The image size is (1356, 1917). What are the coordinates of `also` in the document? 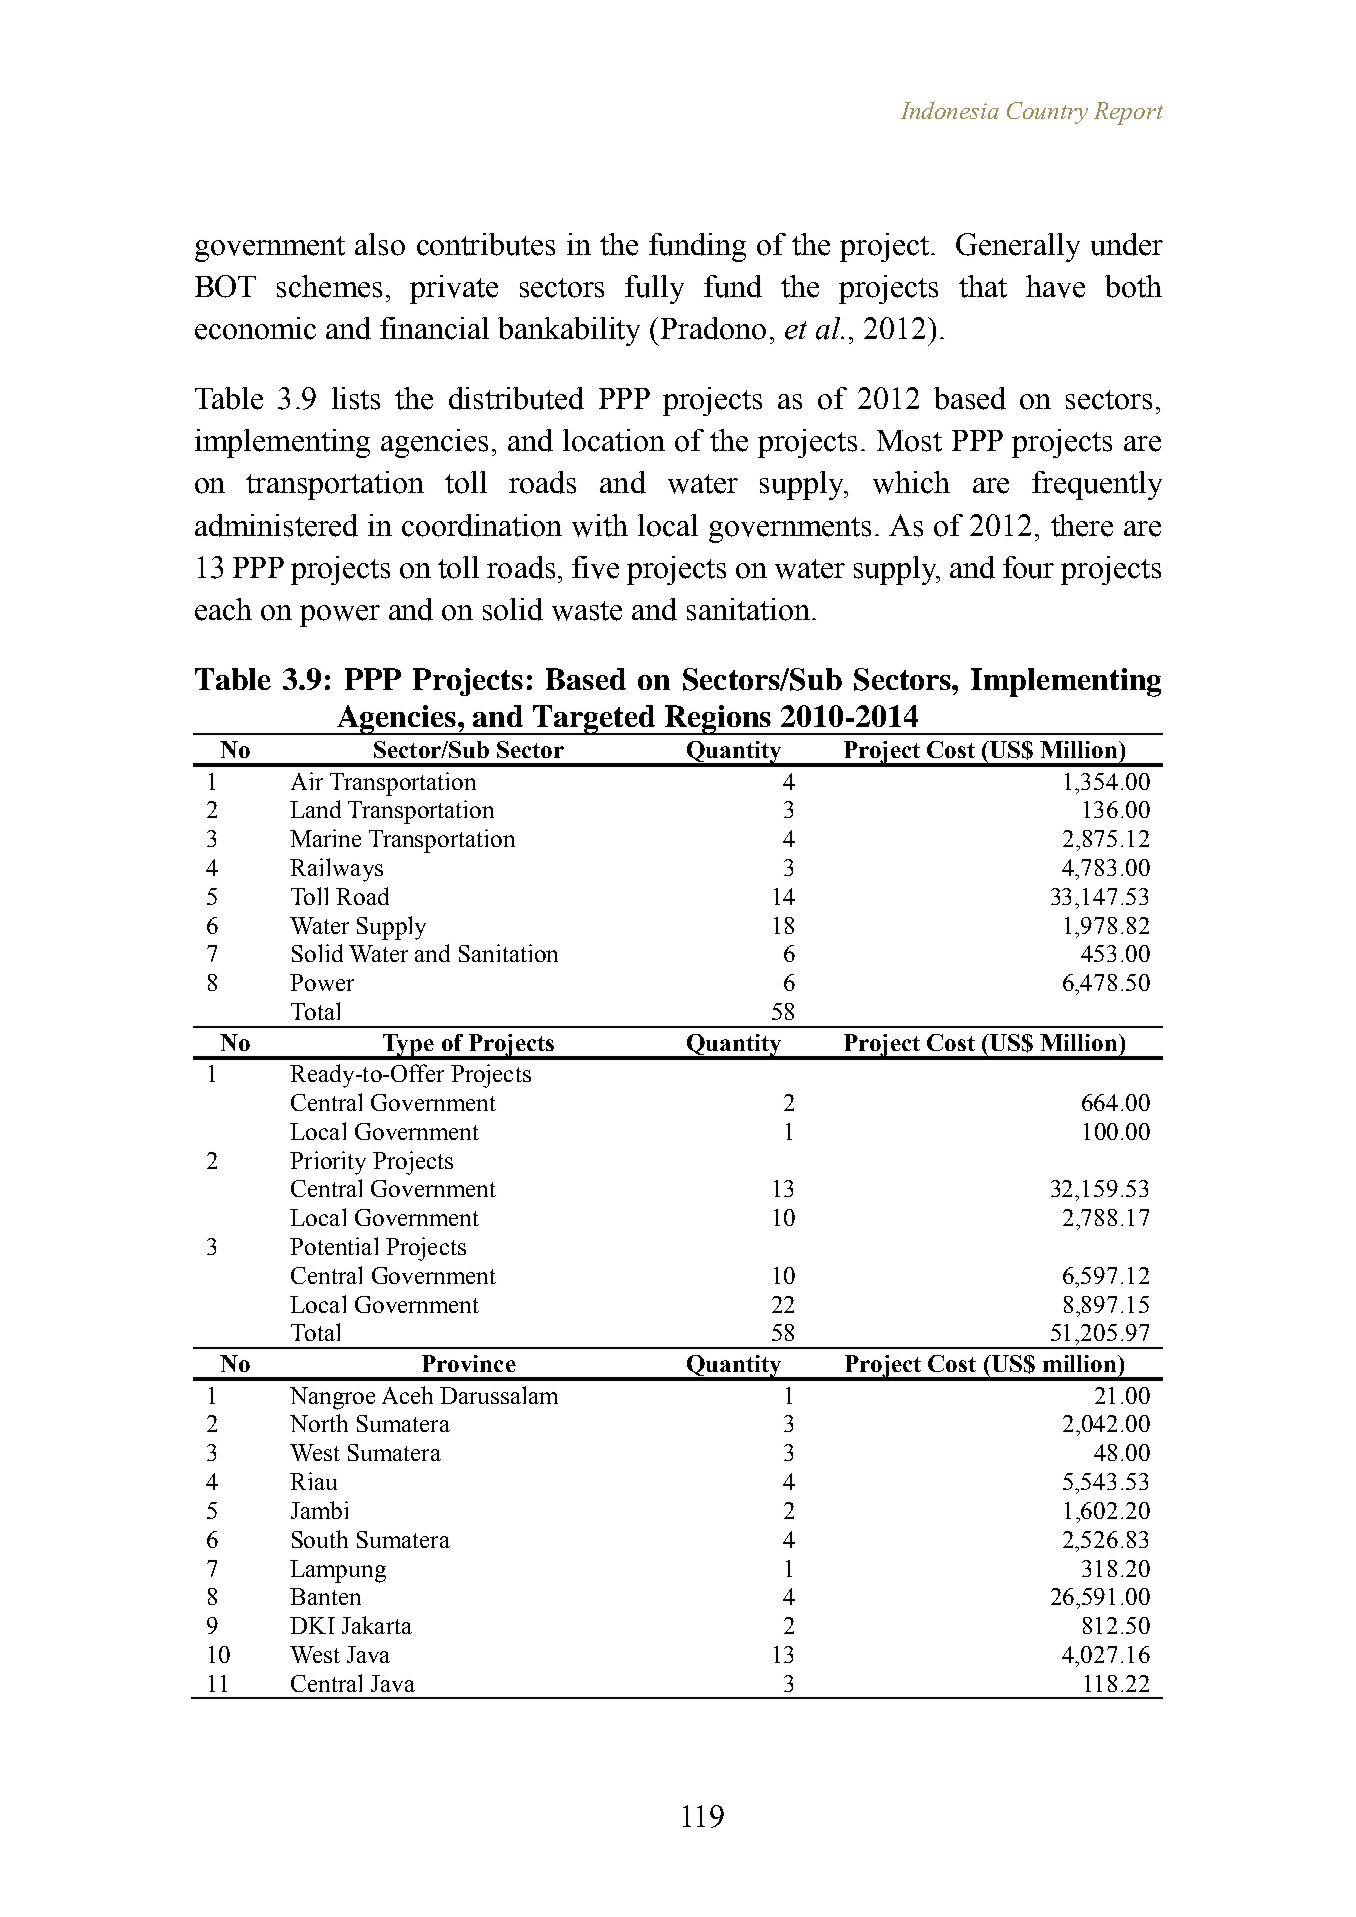 It's located at (380, 244).
